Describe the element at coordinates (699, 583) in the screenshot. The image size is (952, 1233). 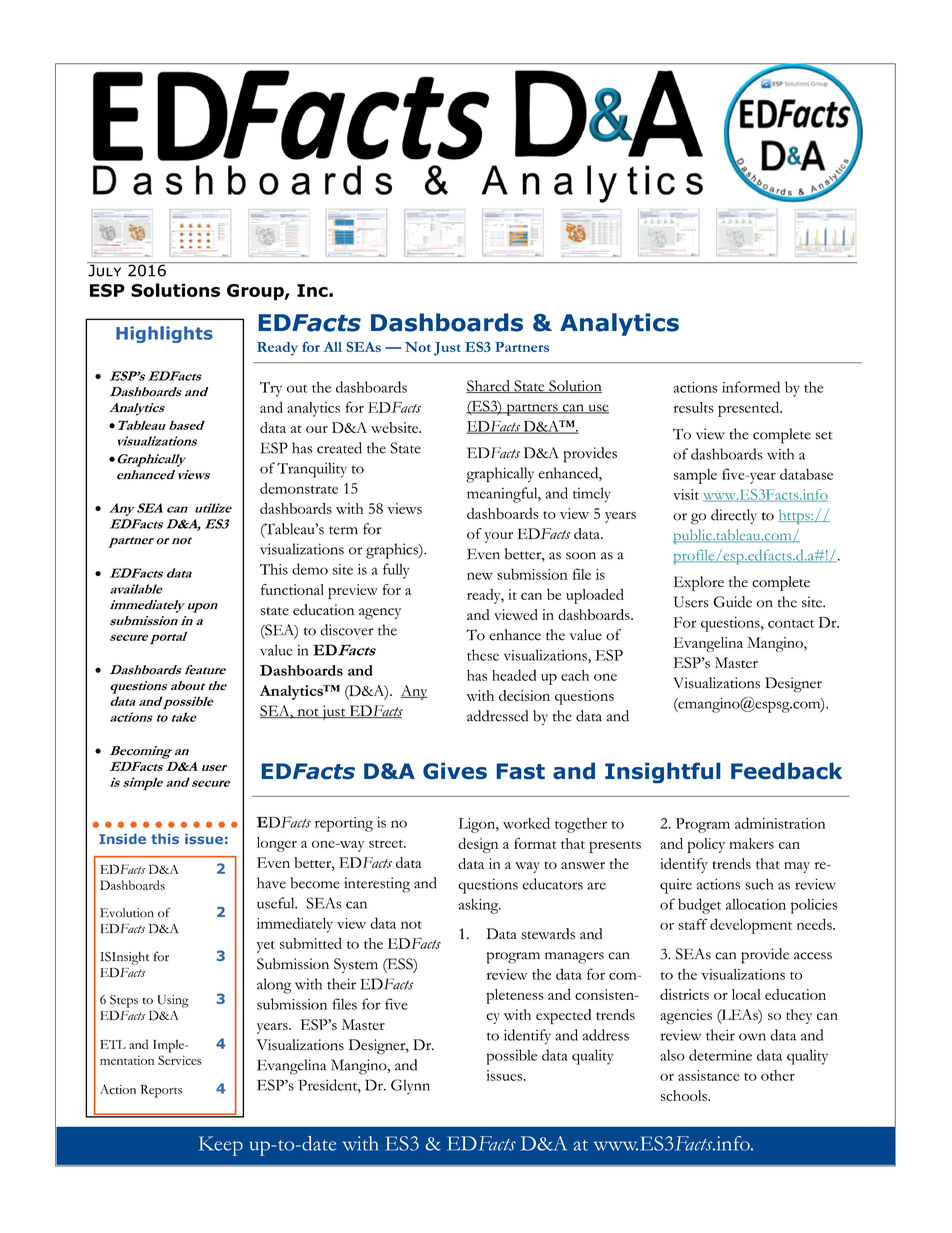
I see `Explore` at that location.
